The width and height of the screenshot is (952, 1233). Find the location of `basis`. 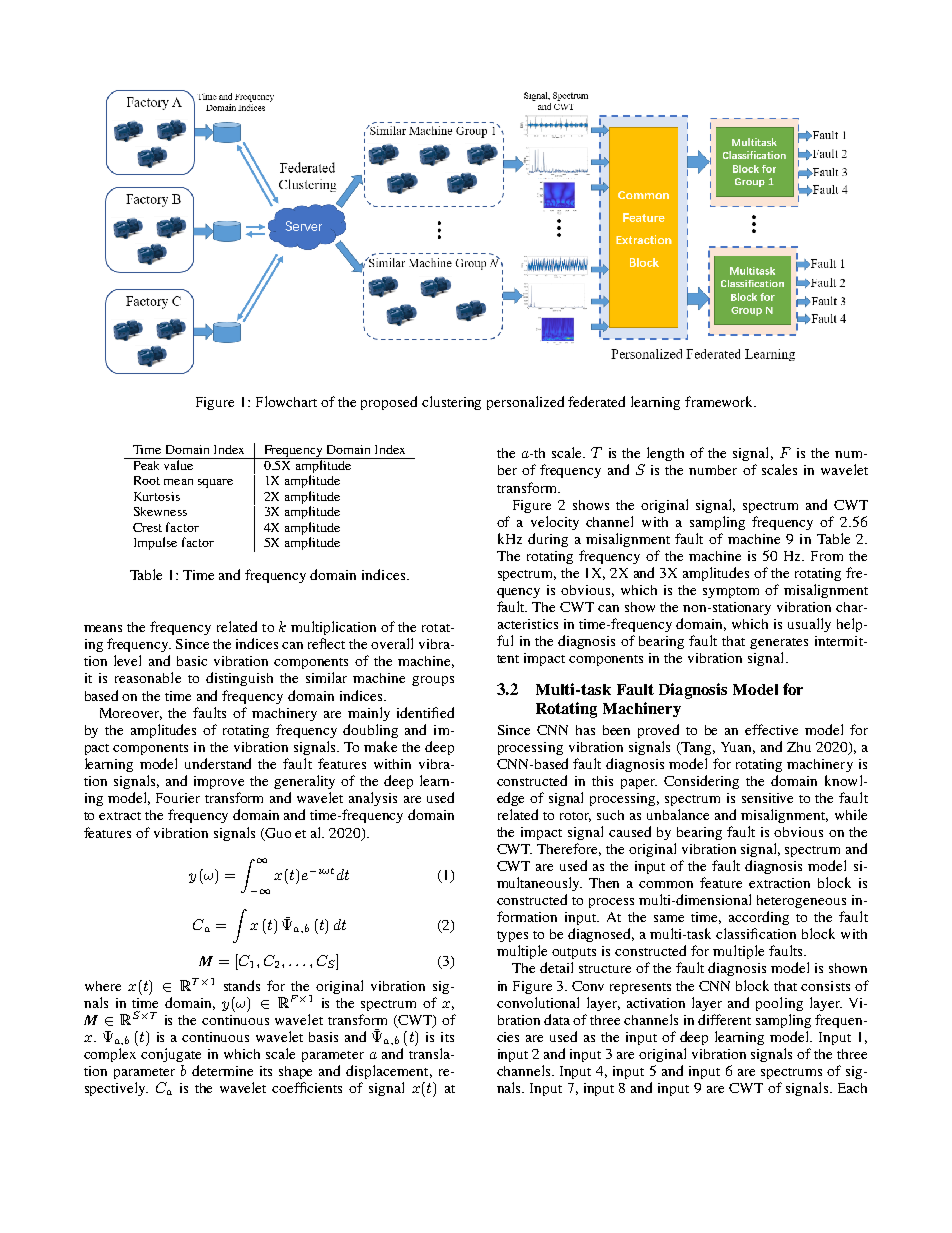

basis is located at coordinates (323, 1037).
